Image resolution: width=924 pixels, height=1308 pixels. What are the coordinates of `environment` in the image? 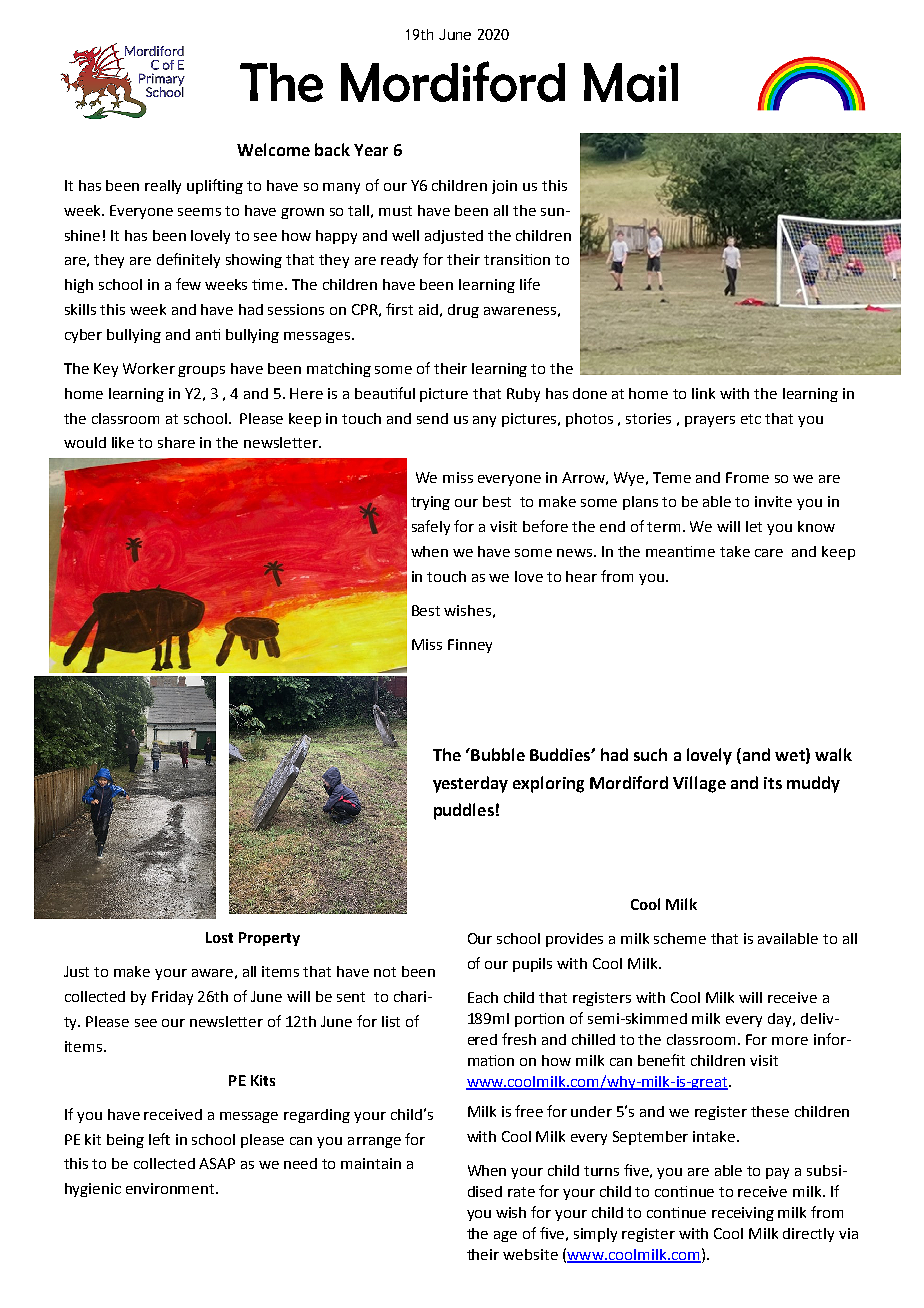 It's located at (171, 1188).
